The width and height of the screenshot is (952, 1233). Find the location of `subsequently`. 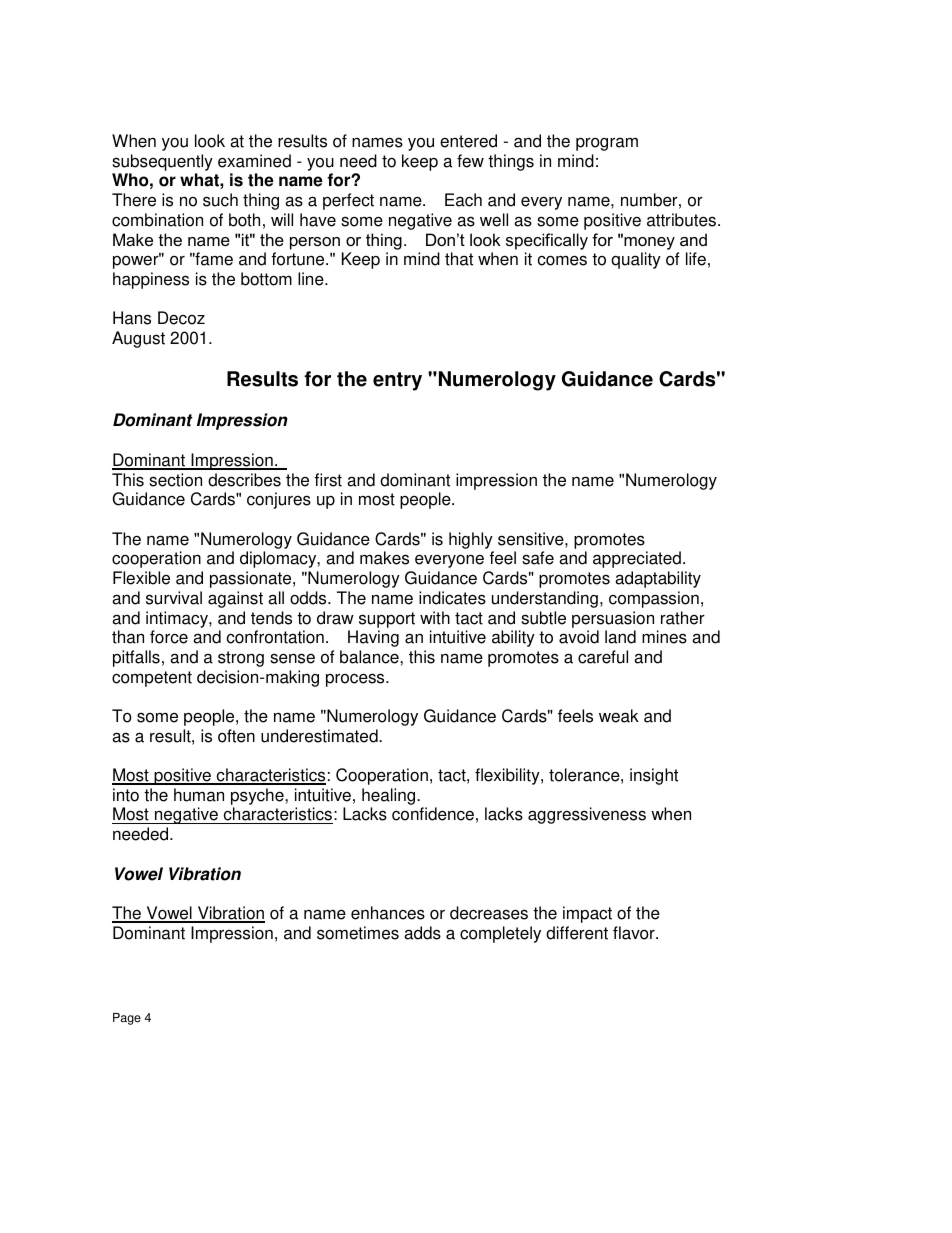

subsequently is located at coordinates (162, 164).
